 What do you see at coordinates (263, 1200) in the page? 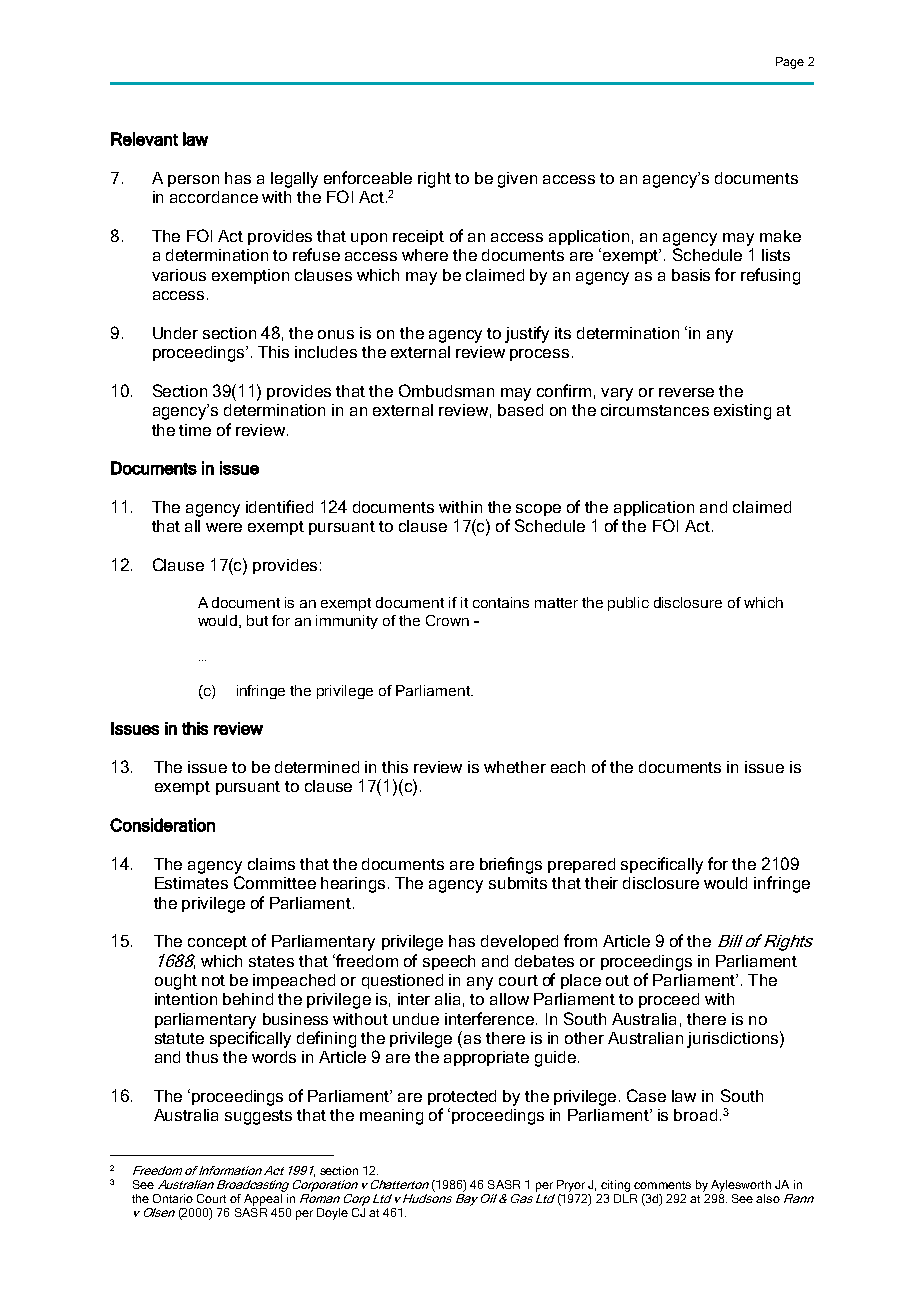
I see `Appeal` at bounding box center [263, 1200].
